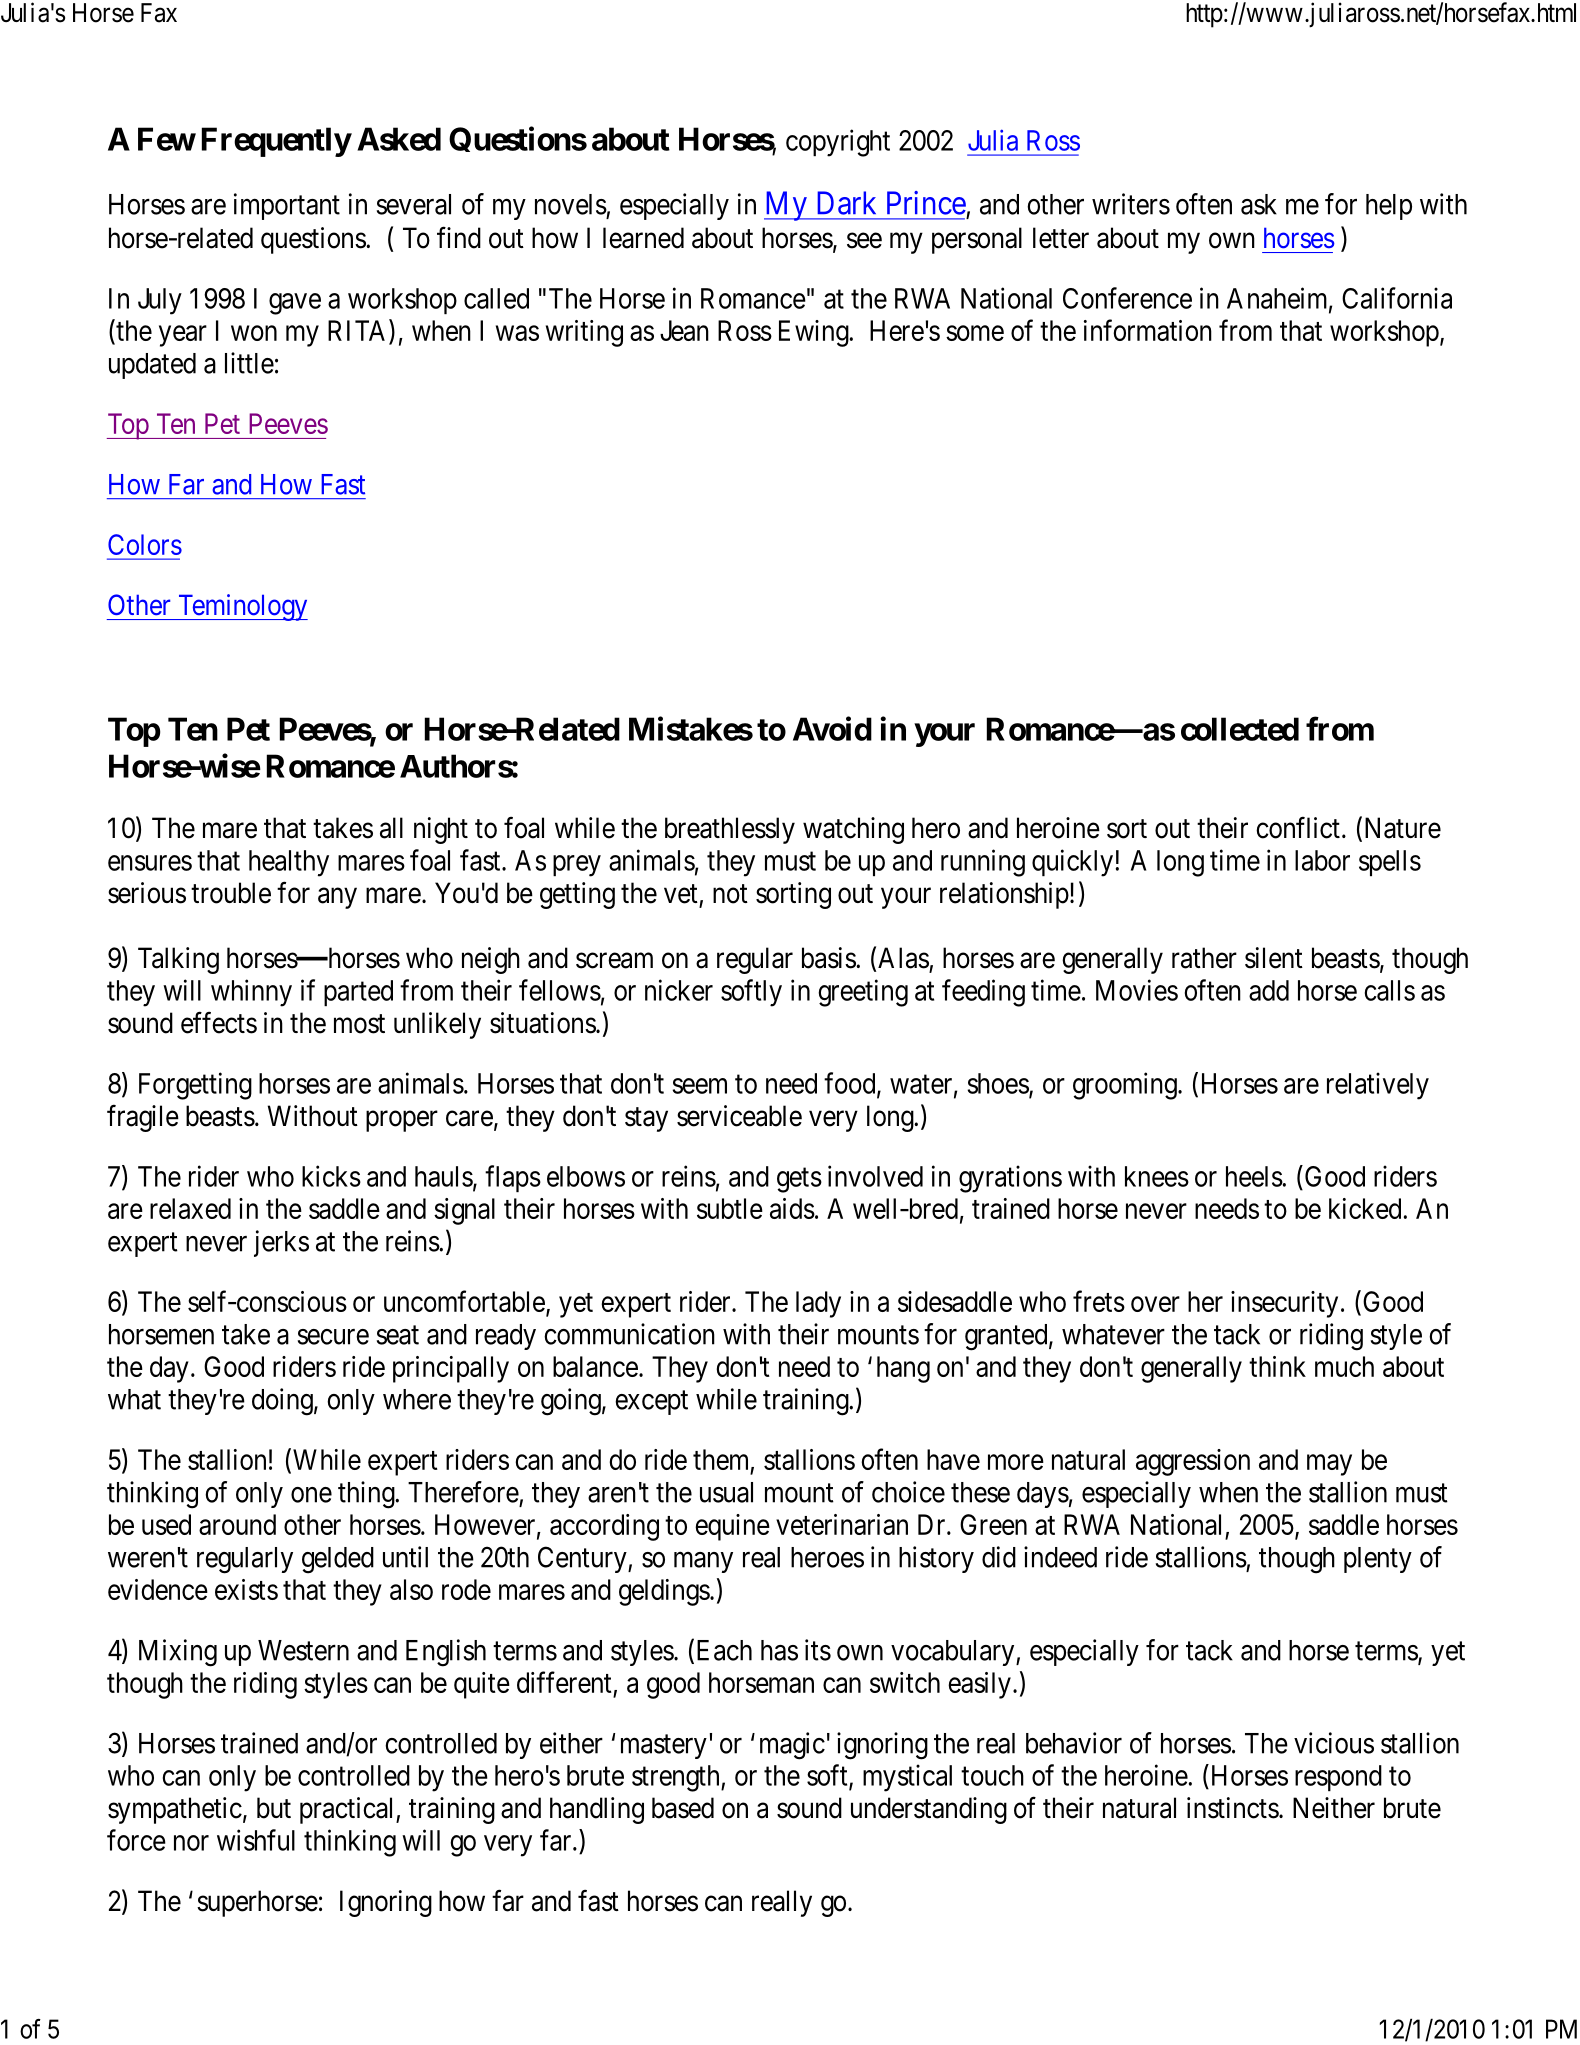 This page has height=2045, width=1580. Describe the element at coordinates (846, 203) in the page. I see `Dark` at that location.
